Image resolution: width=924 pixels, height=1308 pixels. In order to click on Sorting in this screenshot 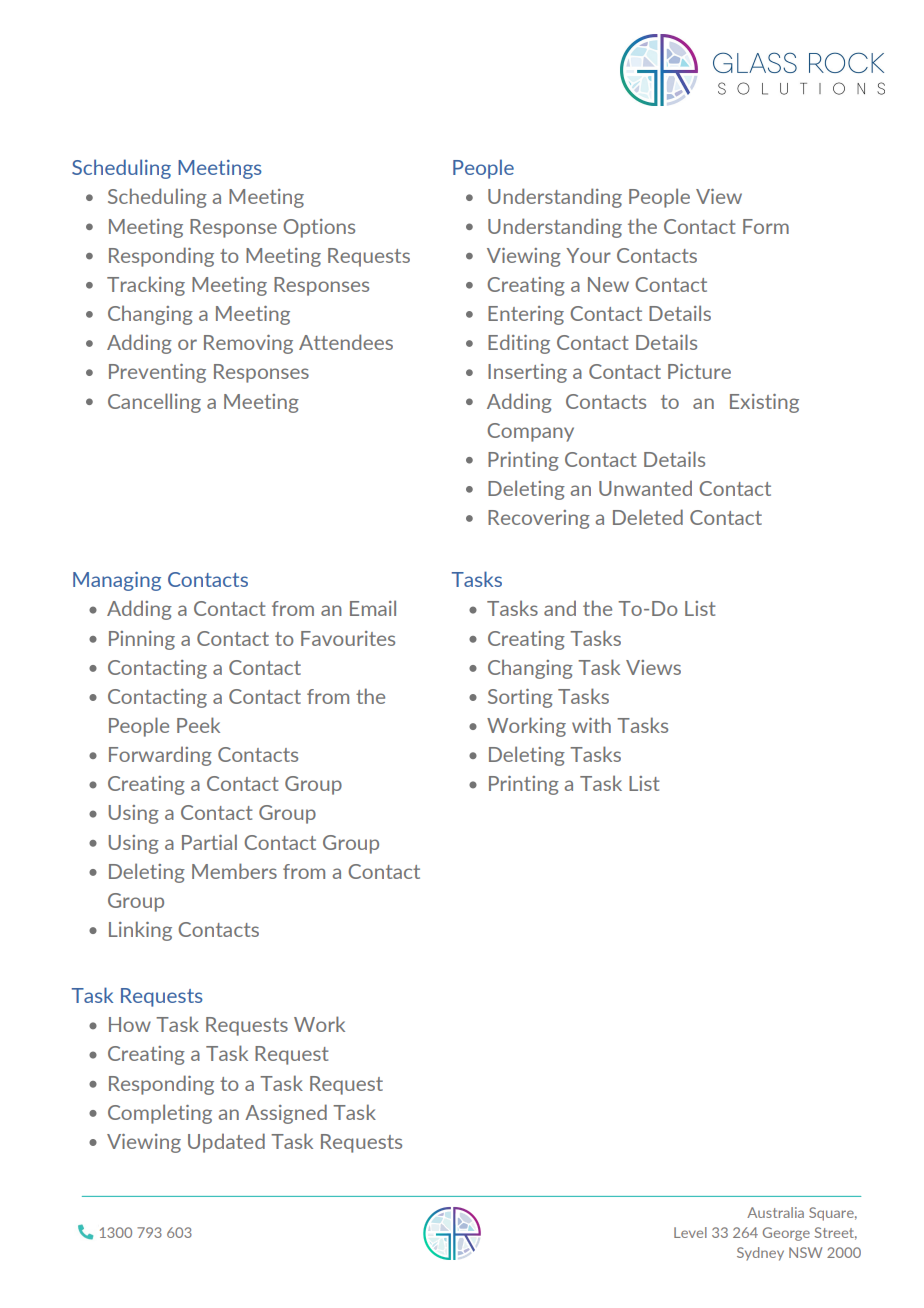, I will do `click(520, 698)`.
